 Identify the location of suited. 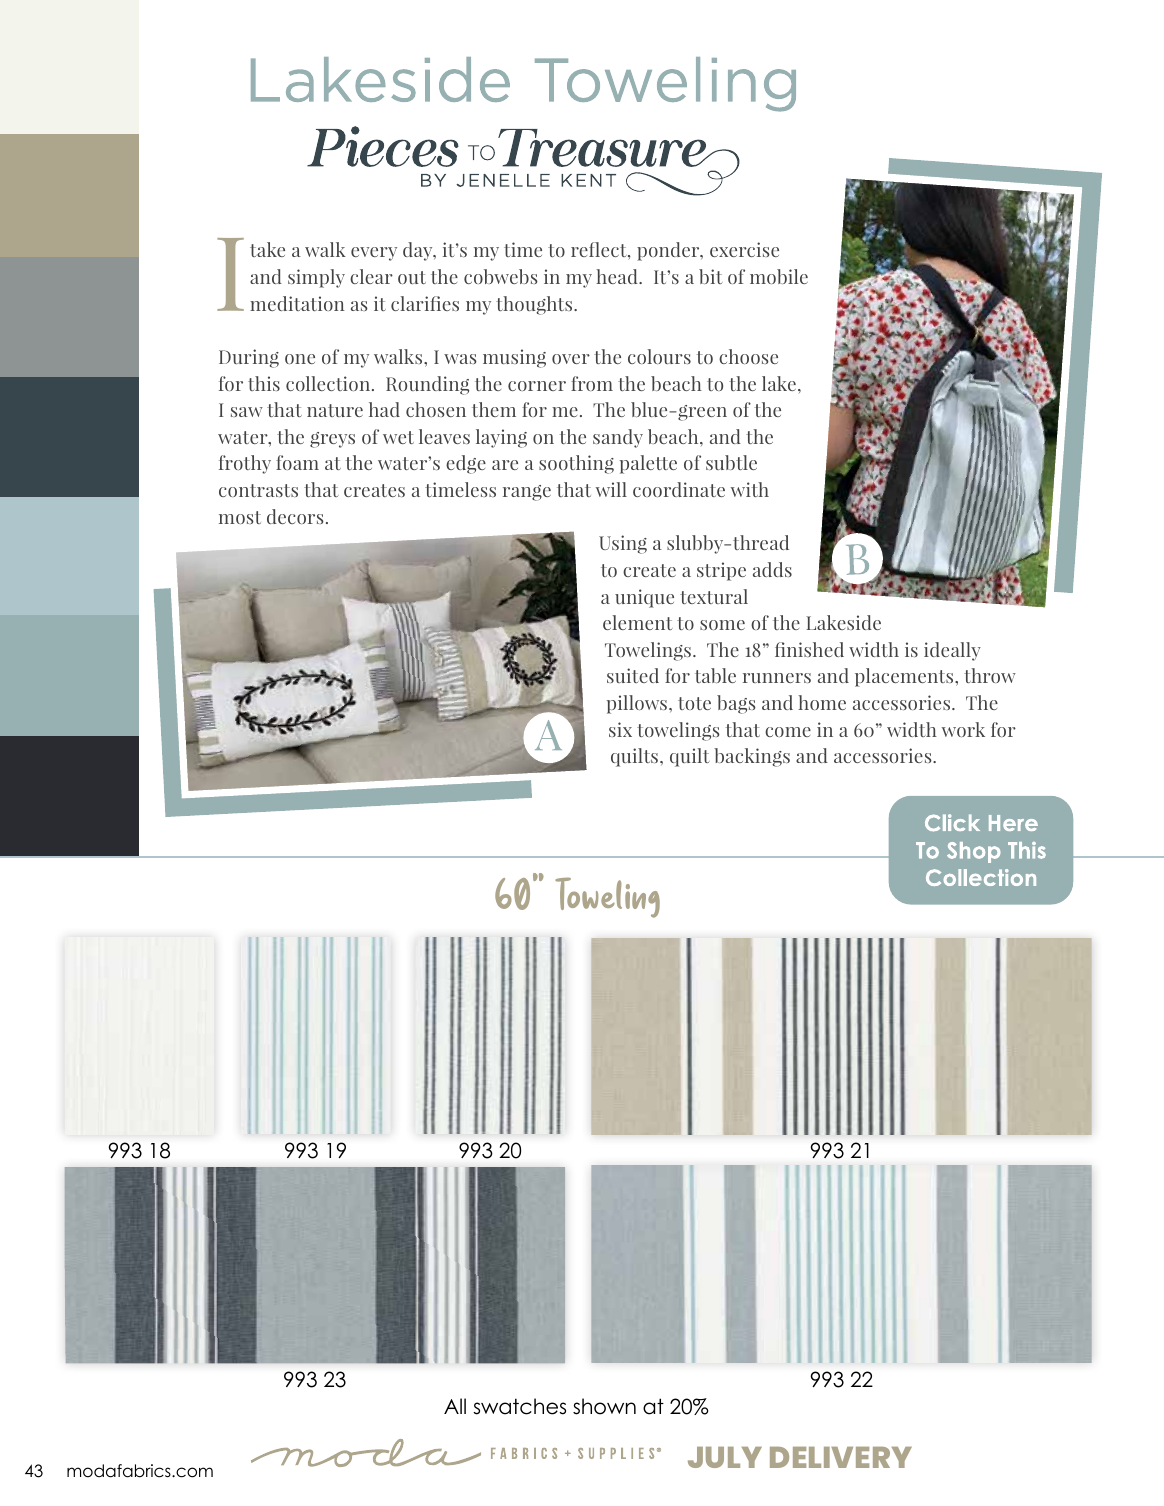
(633, 675).
